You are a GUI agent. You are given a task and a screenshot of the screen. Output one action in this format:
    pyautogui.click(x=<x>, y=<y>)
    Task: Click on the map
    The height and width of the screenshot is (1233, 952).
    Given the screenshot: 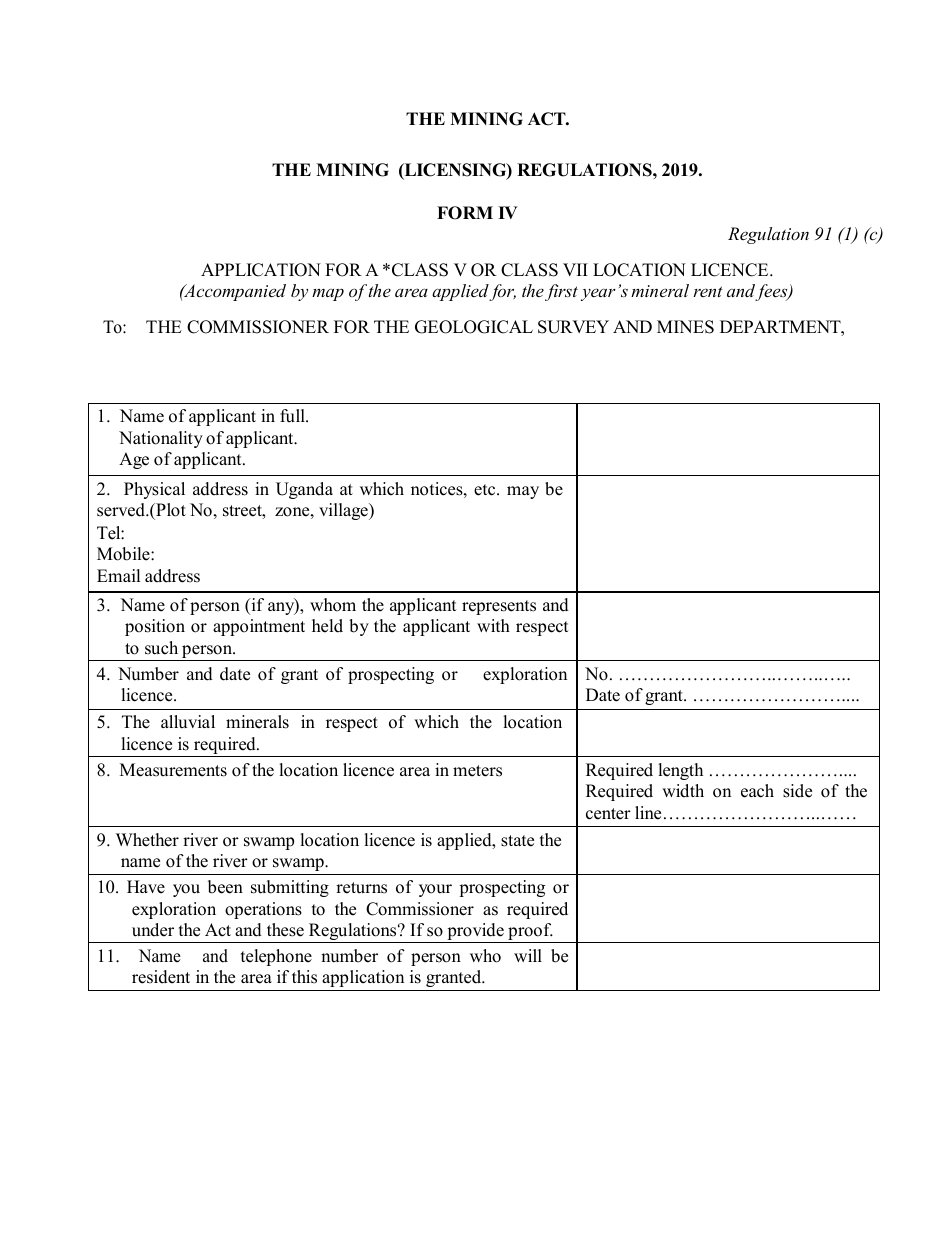 What is the action you would take?
    pyautogui.click(x=328, y=294)
